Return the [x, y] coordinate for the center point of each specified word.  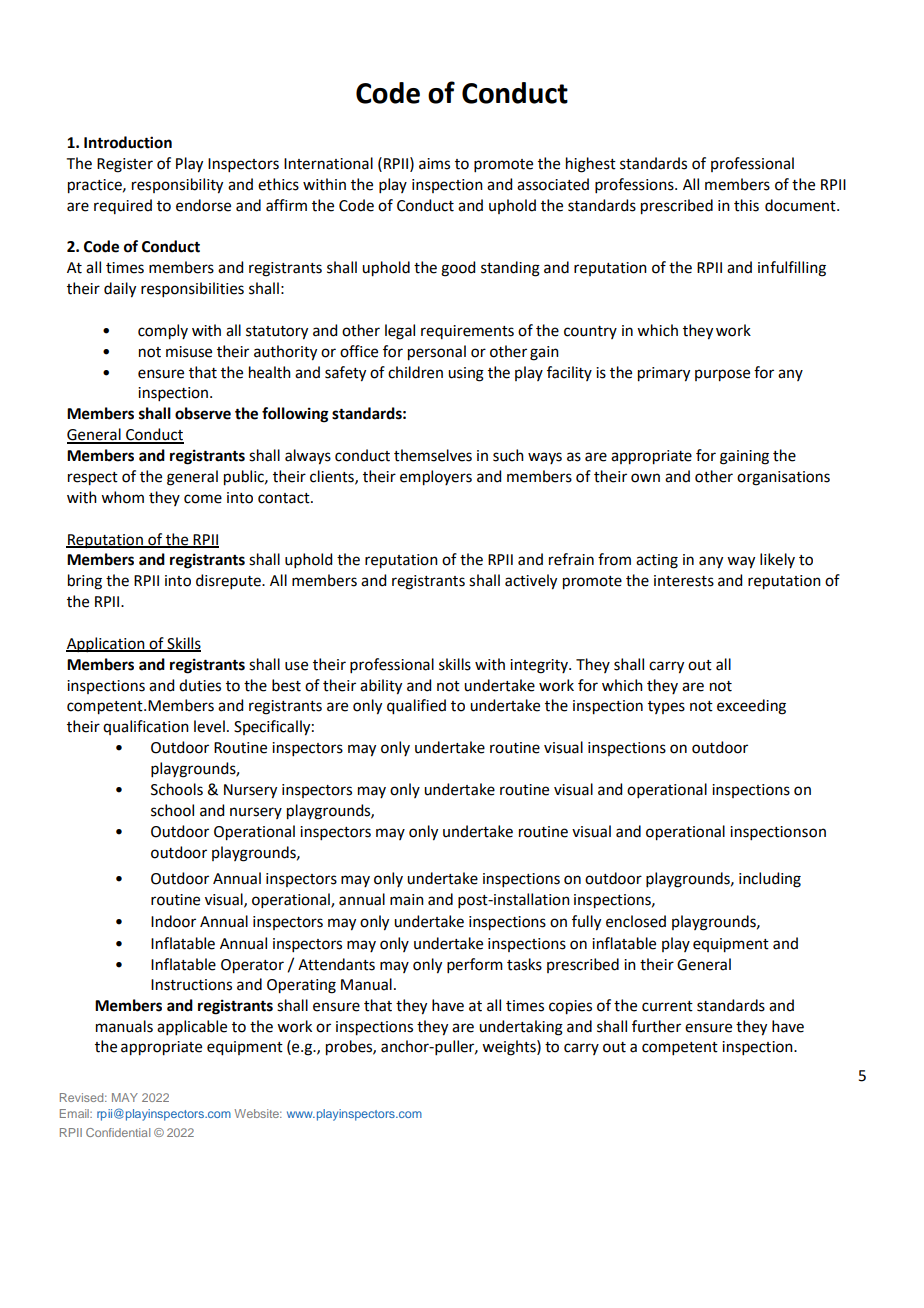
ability [381, 687]
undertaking [521, 1028]
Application [106, 644]
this [746, 205]
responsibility [177, 186]
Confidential [118, 1132]
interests [684, 581]
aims [434, 164]
